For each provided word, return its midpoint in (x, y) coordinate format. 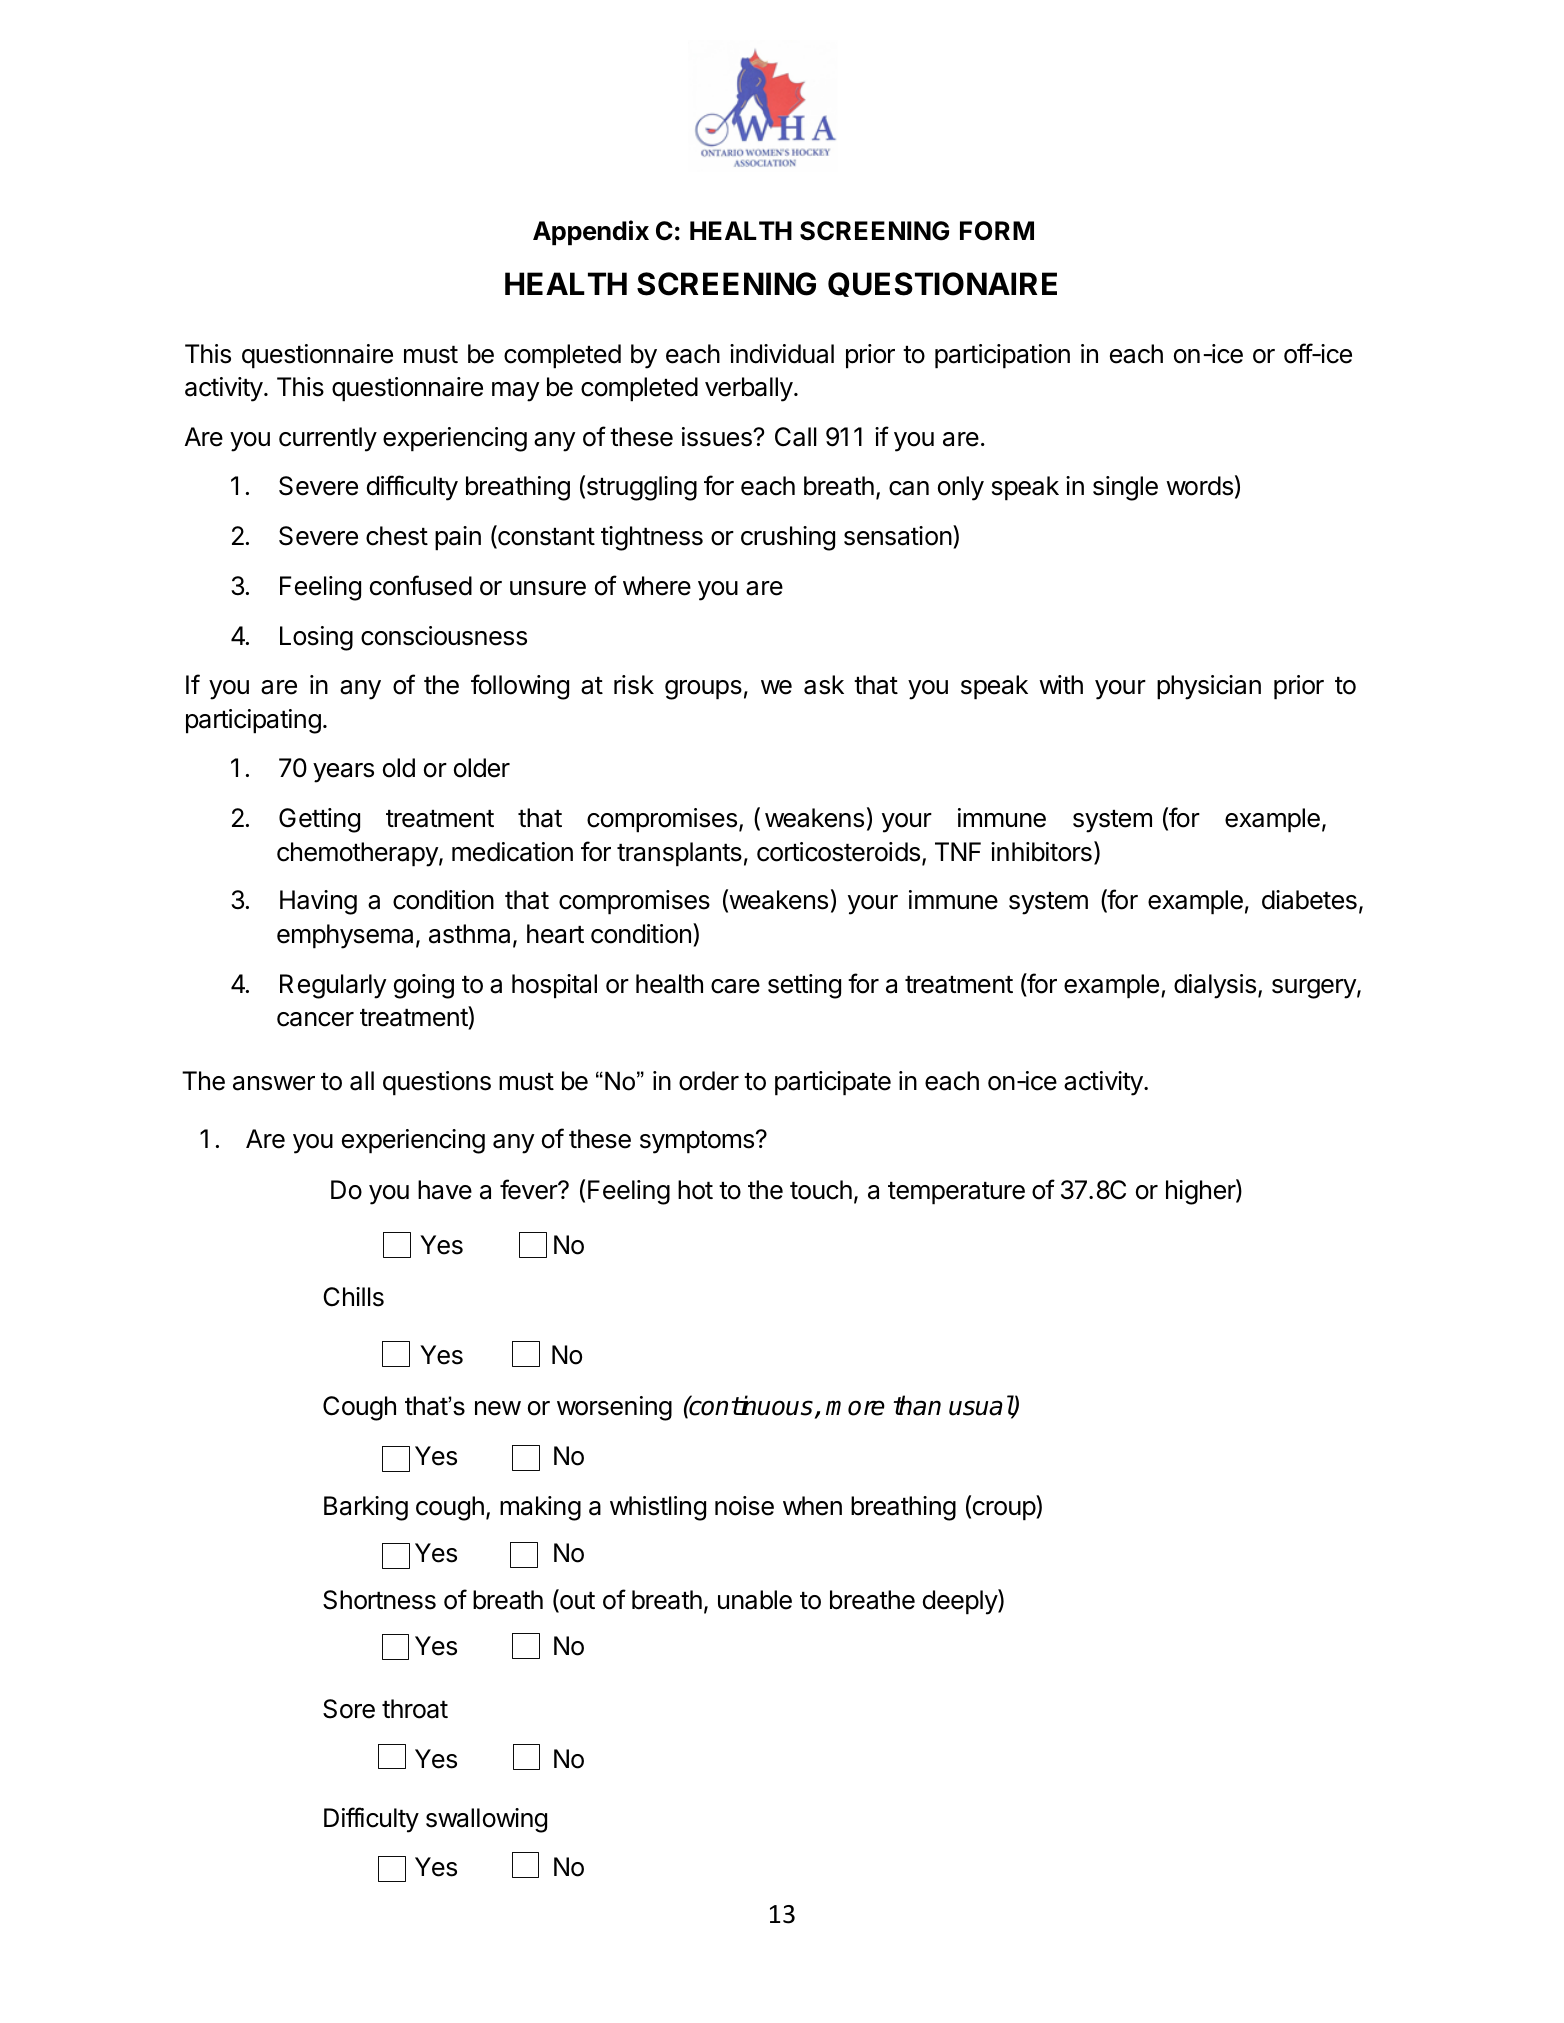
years (343, 773)
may (516, 392)
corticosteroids (838, 852)
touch (821, 1190)
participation (1002, 356)
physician (1209, 687)
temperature (956, 1193)
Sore (349, 1709)
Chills (353, 1297)
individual (782, 354)
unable (755, 1600)
